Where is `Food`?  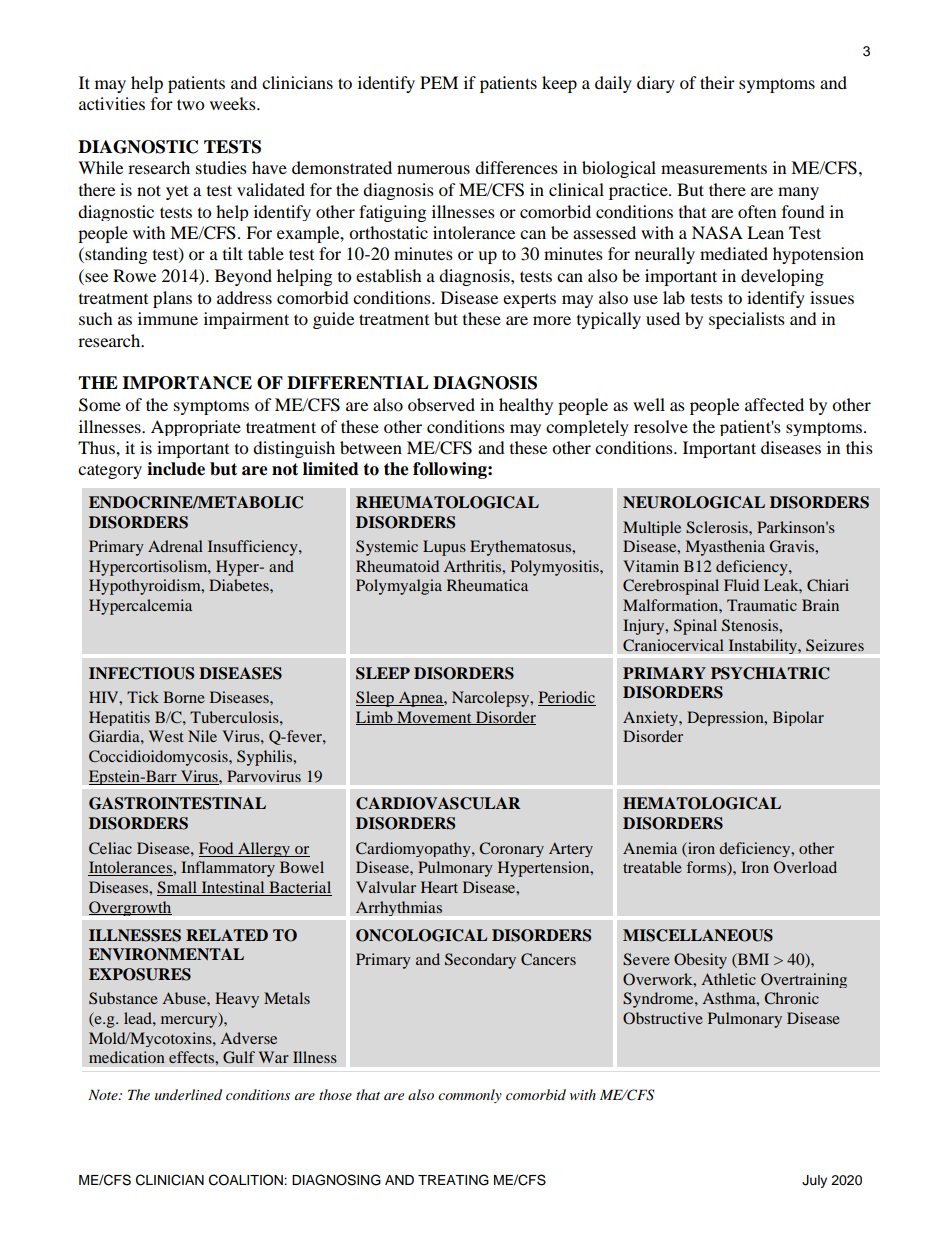
Food is located at coordinates (216, 848).
